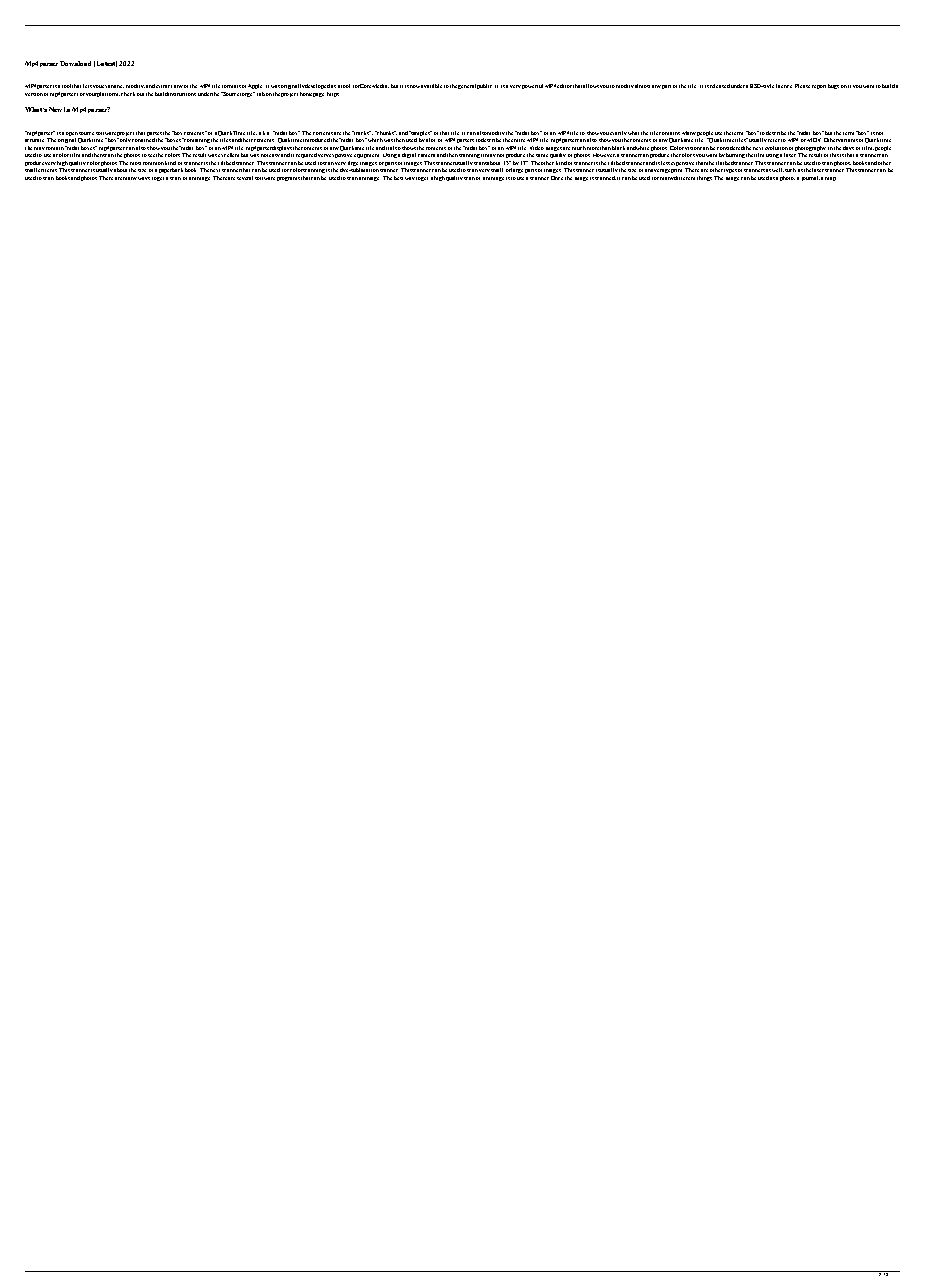 The width and height of the screenshot is (925, 1288). What do you see at coordinates (75, 63) in the screenshot?
I see `Download` at bounding box center [75, 63].
